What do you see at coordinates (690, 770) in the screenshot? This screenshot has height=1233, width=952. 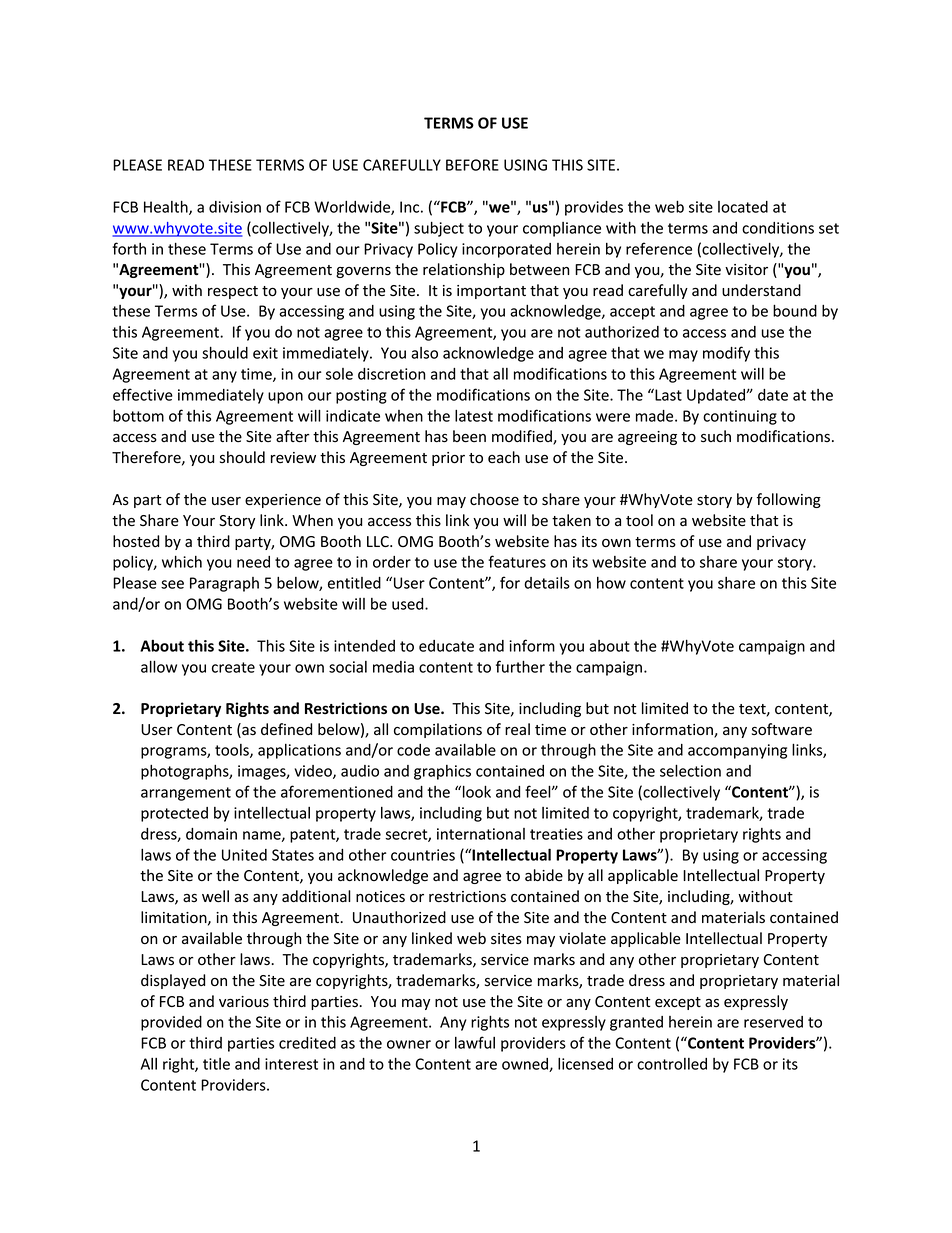 I see `selection` at bounding box center [690, 770].
